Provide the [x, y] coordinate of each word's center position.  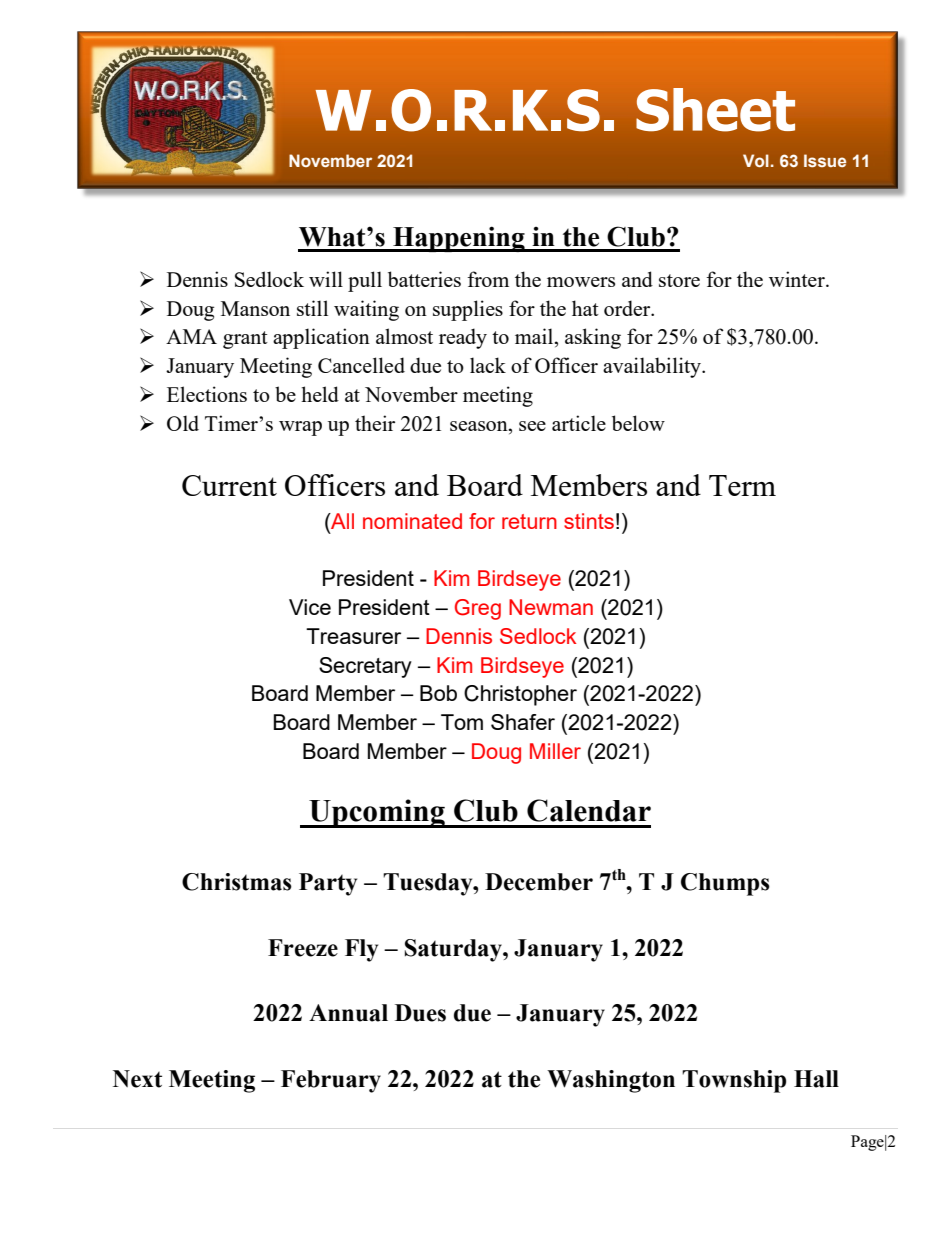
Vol [756, 160]
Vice [310, 607]
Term [742, 485]
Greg [478, 609]
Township [734, 1081]
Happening [459, 239]
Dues [420, 1013]
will [326, 279]
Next [137, 1079]
